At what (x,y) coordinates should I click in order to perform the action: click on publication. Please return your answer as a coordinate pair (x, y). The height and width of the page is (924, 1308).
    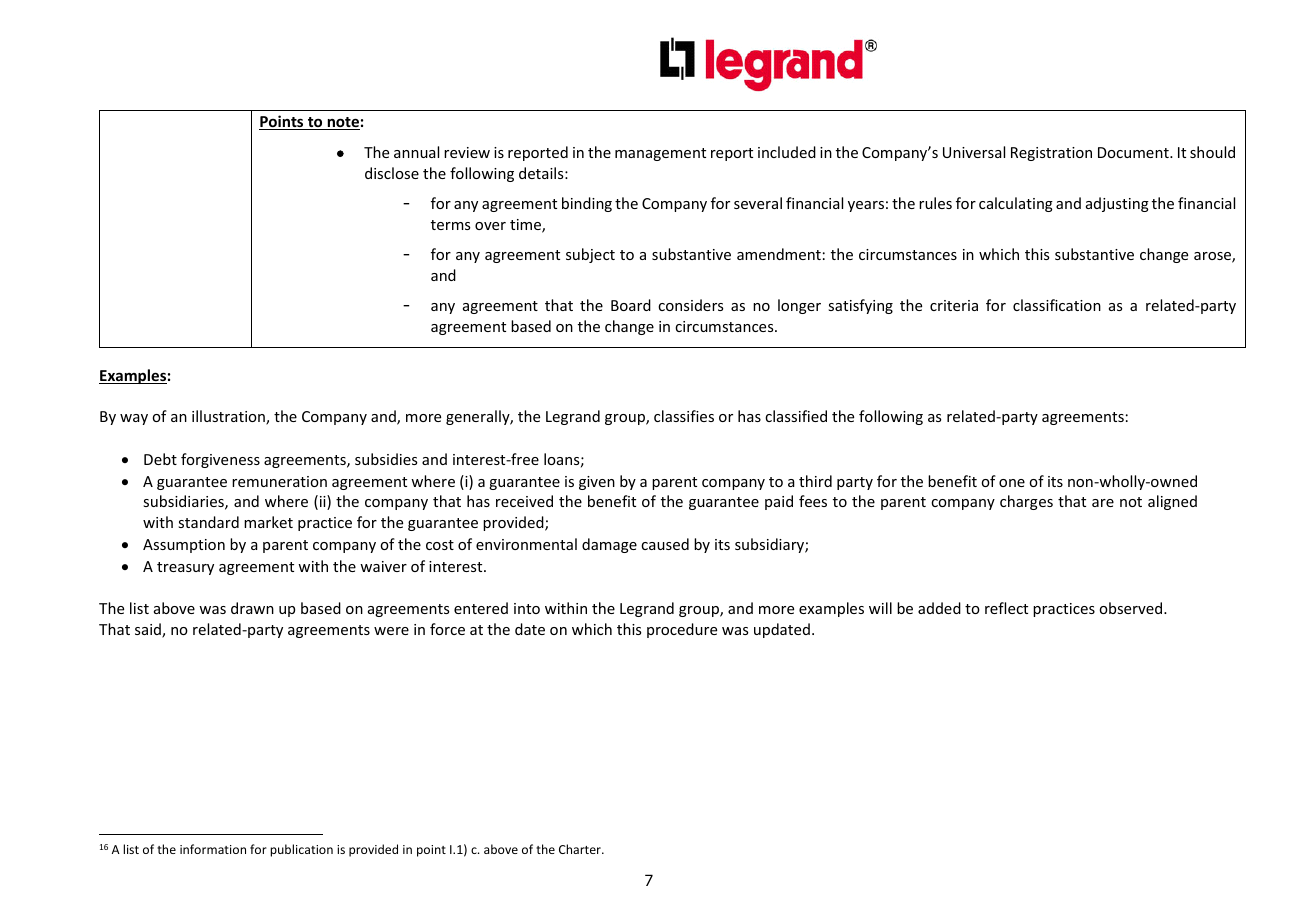
    Looking at the image, I should click on (301, 850).
